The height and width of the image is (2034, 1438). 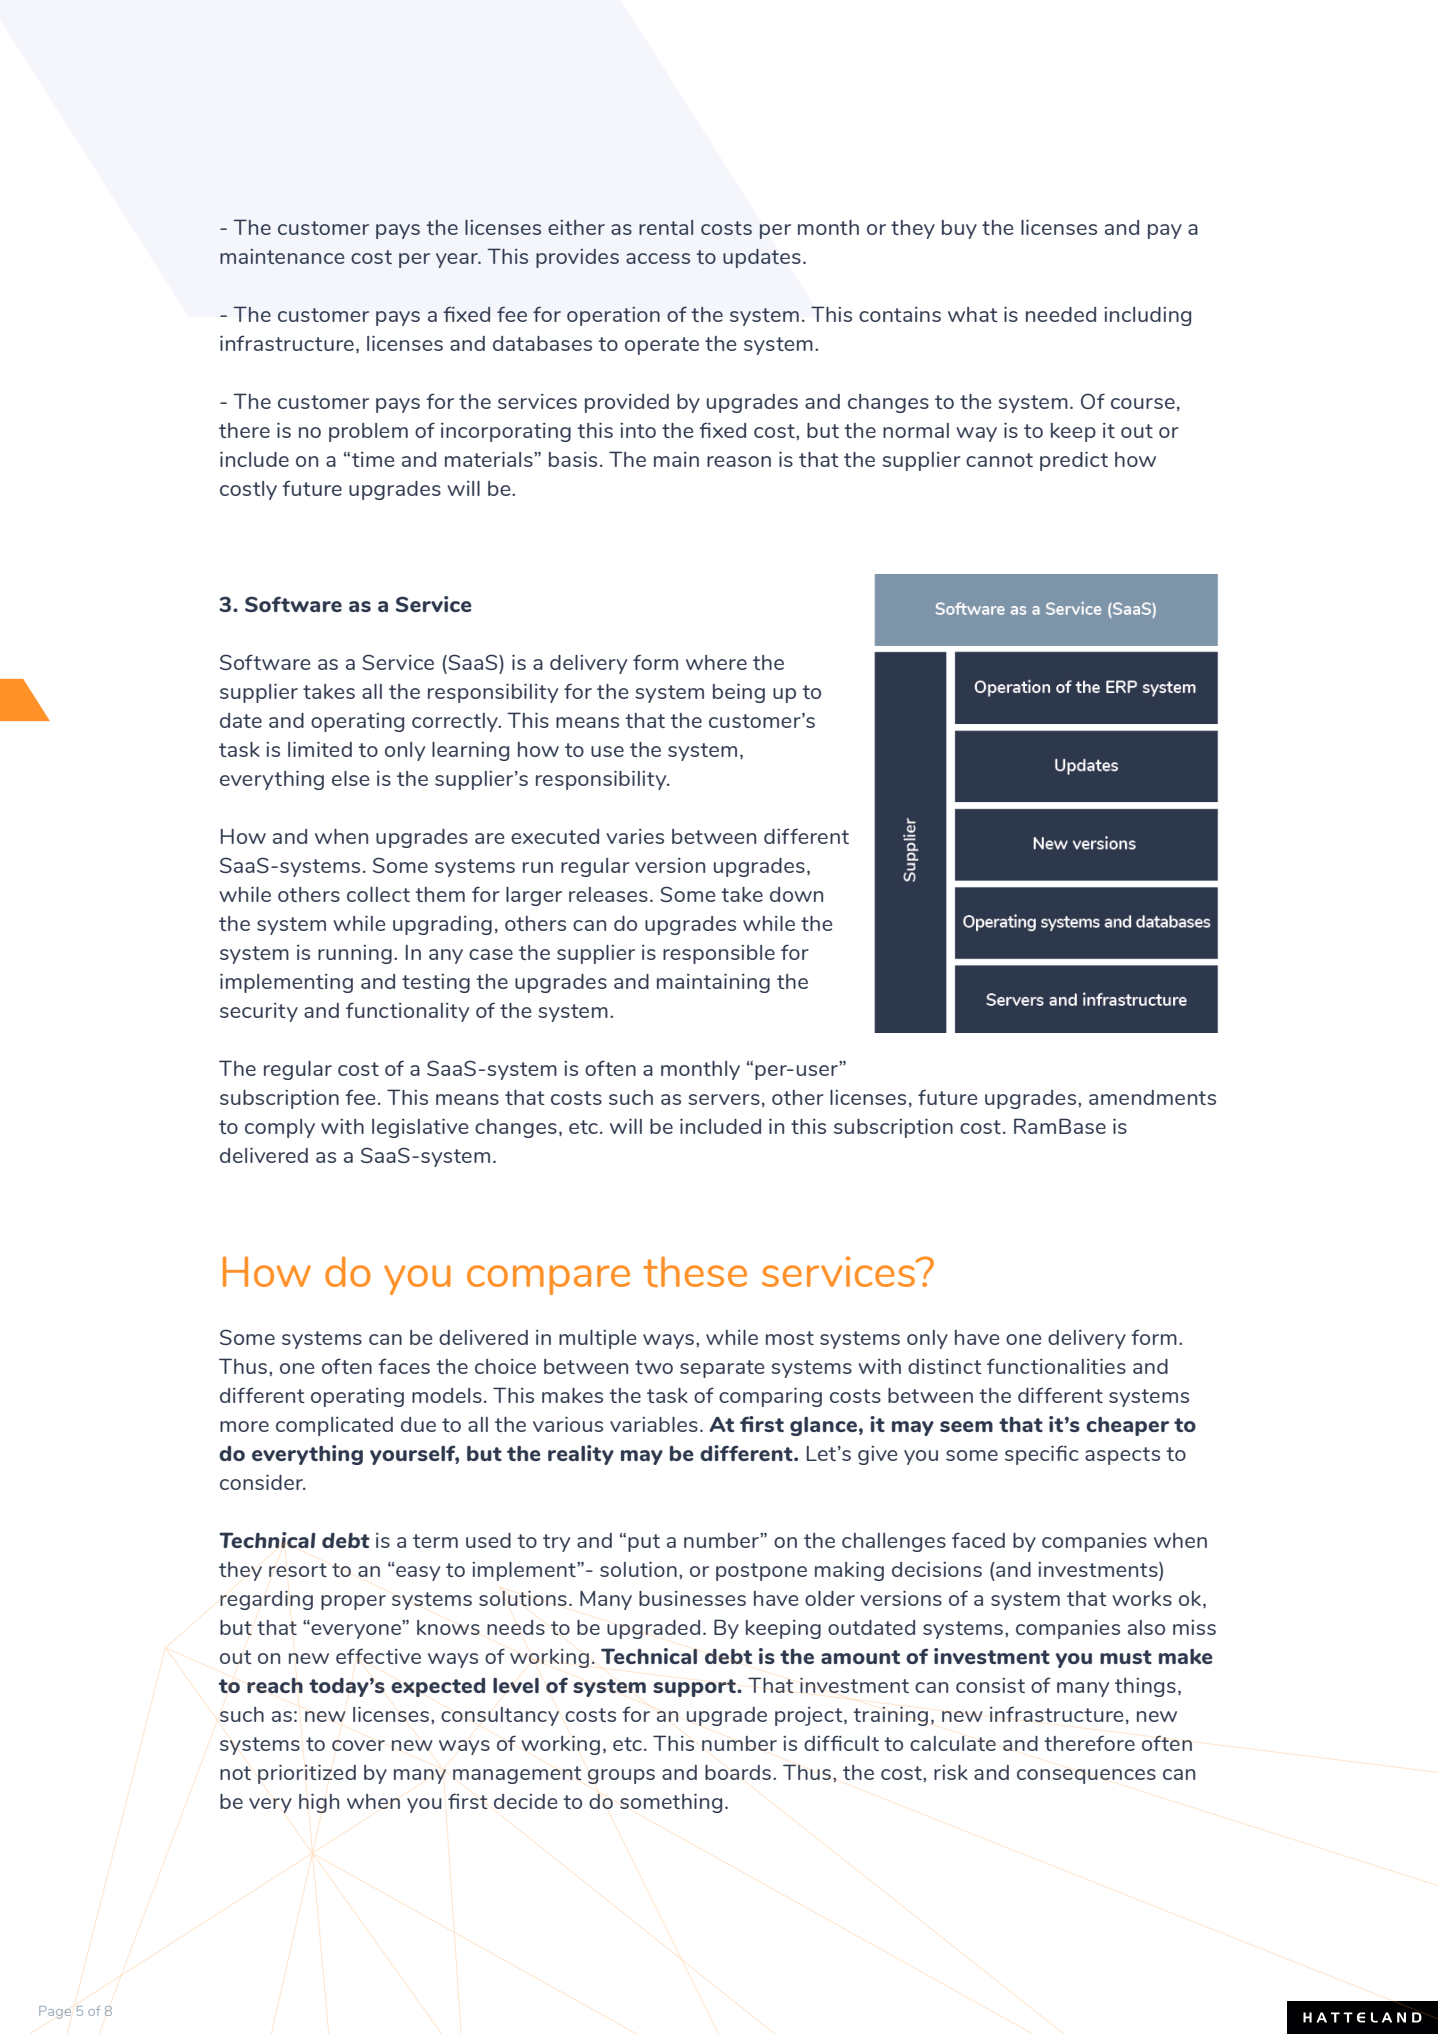 What do you see at coordinates (1086, 1776) in the image?
I see `consequences` at bounding box center [1086, 1776].
